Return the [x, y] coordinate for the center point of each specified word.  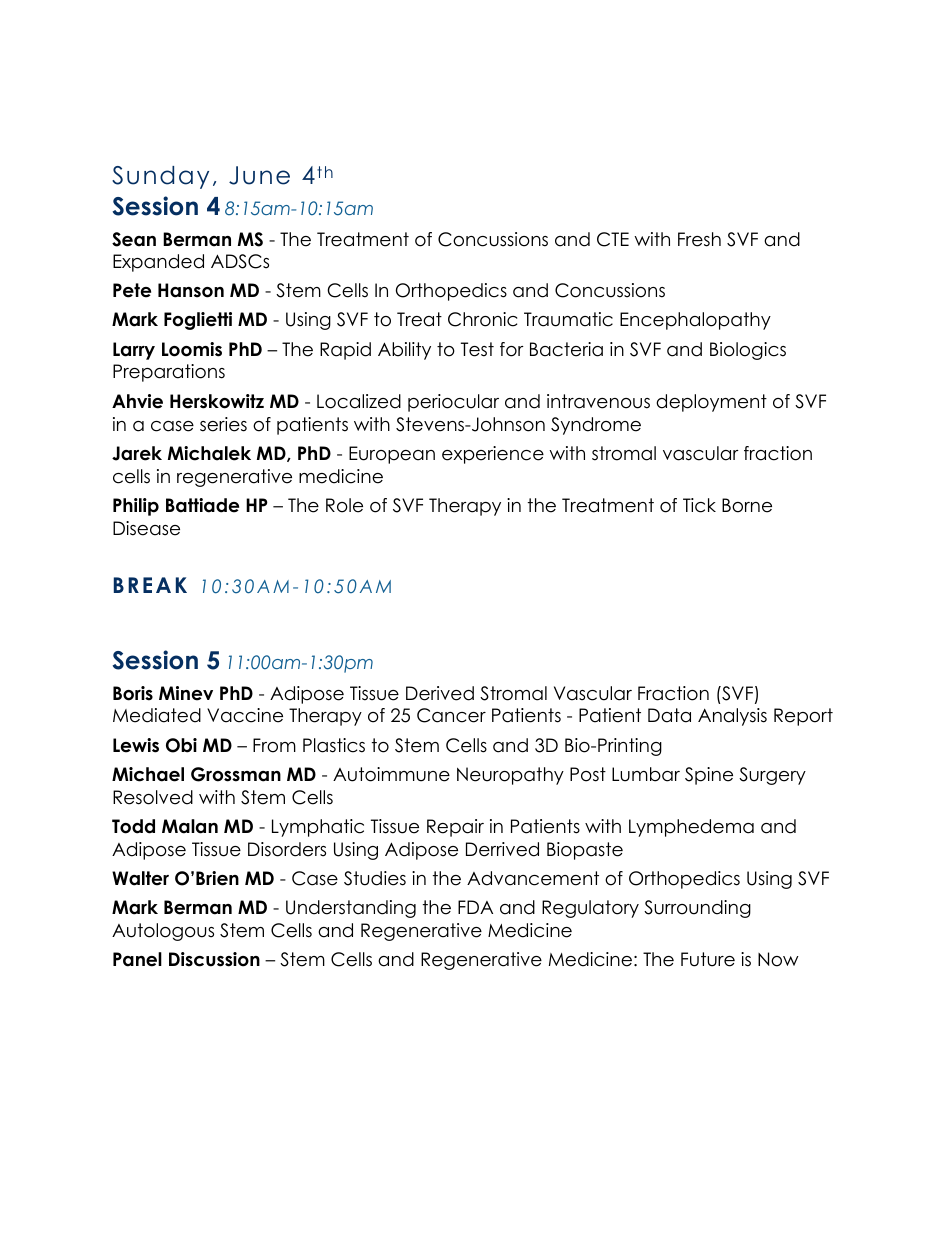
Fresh [699, 239]
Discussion [214, 959]
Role [344, 505]
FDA [475, 907]
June [259, 175]
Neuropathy [510, 776]
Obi [181, 745]
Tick [699, 505]
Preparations [169, 373]
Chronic [482, 319]
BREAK [150, 585]
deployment [711, 403]
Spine [709, 776]
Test [477, 349]
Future [708, 959]
